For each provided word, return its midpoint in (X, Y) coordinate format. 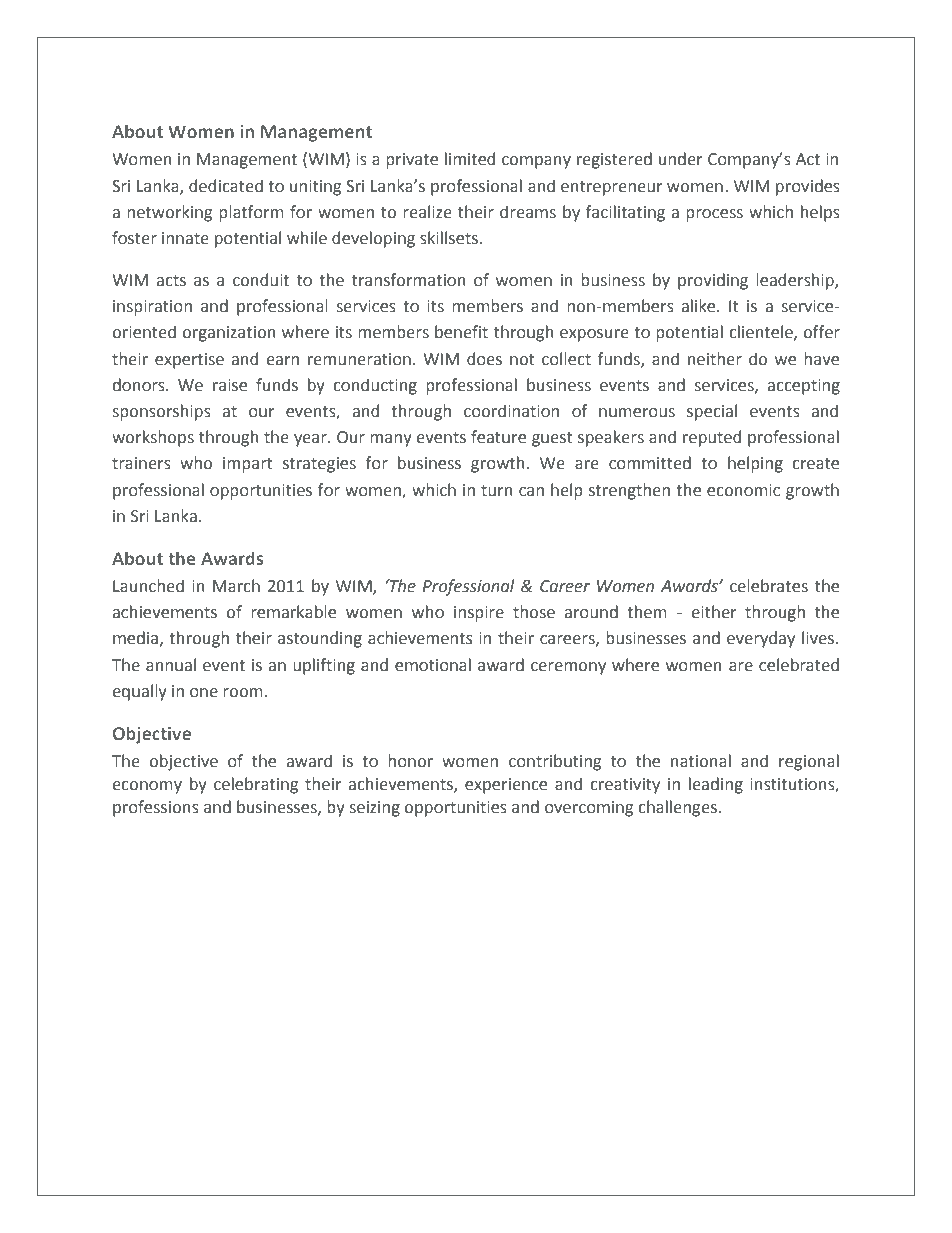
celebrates (769, 586)
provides (808, 187)
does (484, 359)
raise (230, 385)
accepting (804, 387)
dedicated (226, 186)
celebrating (256, 785)
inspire (479, 614)
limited (470, 159)
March (236, 586)
